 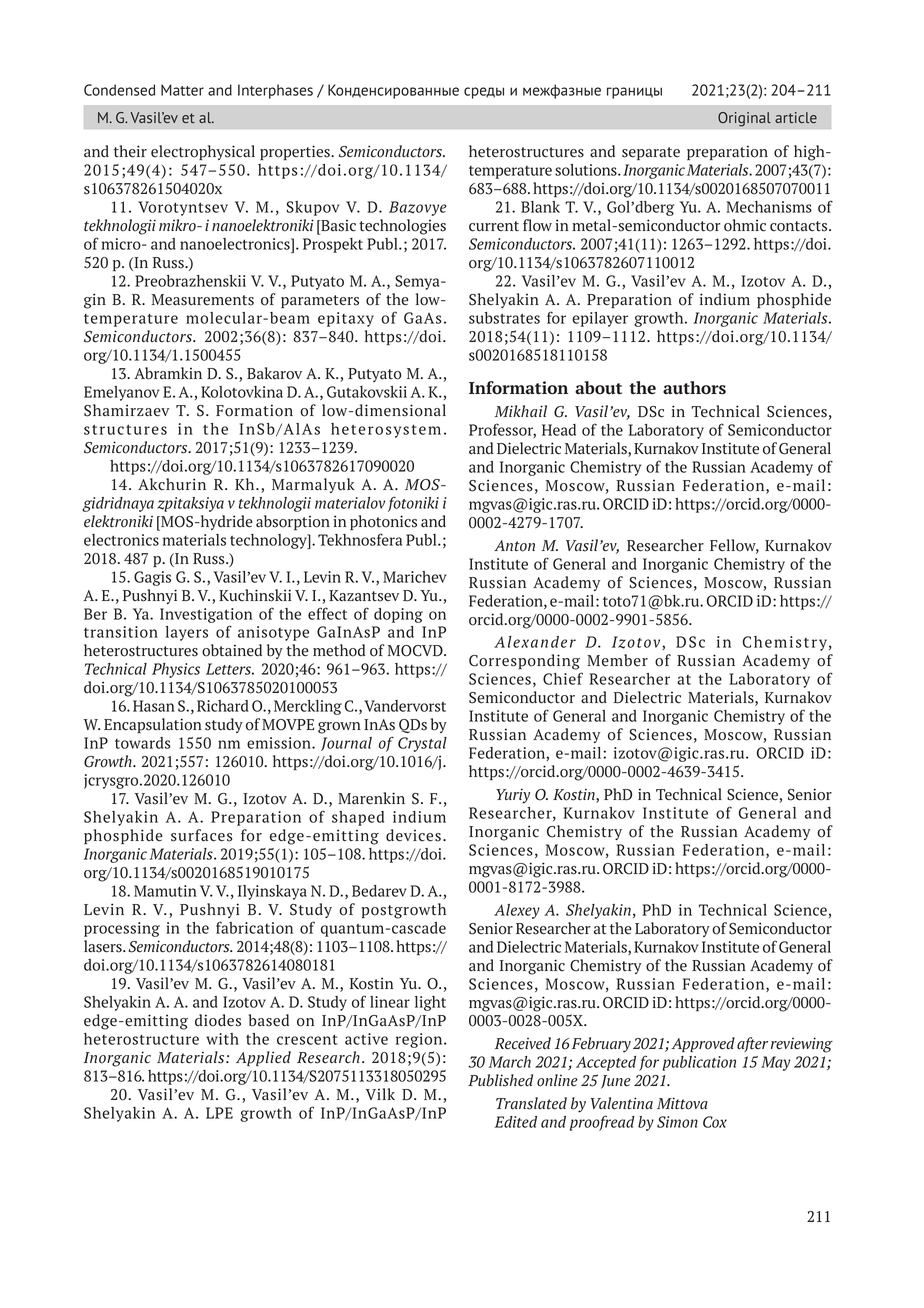 I want to click on towards, so click(x=143, y=743).
